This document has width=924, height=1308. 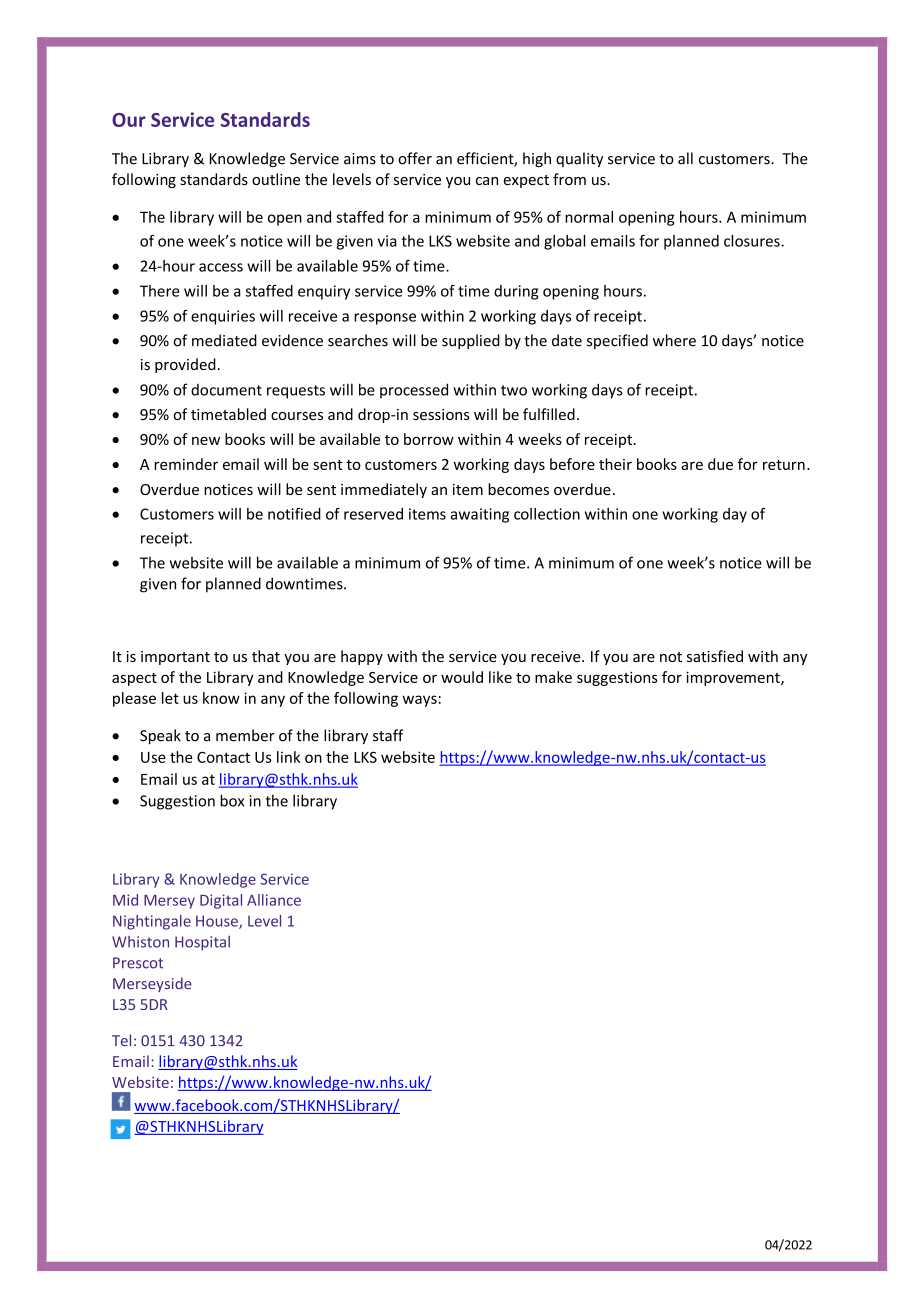 What do you see at coordinates (715, 656) in the document?
I see `satisfied` at bounding box center [715, 656].
